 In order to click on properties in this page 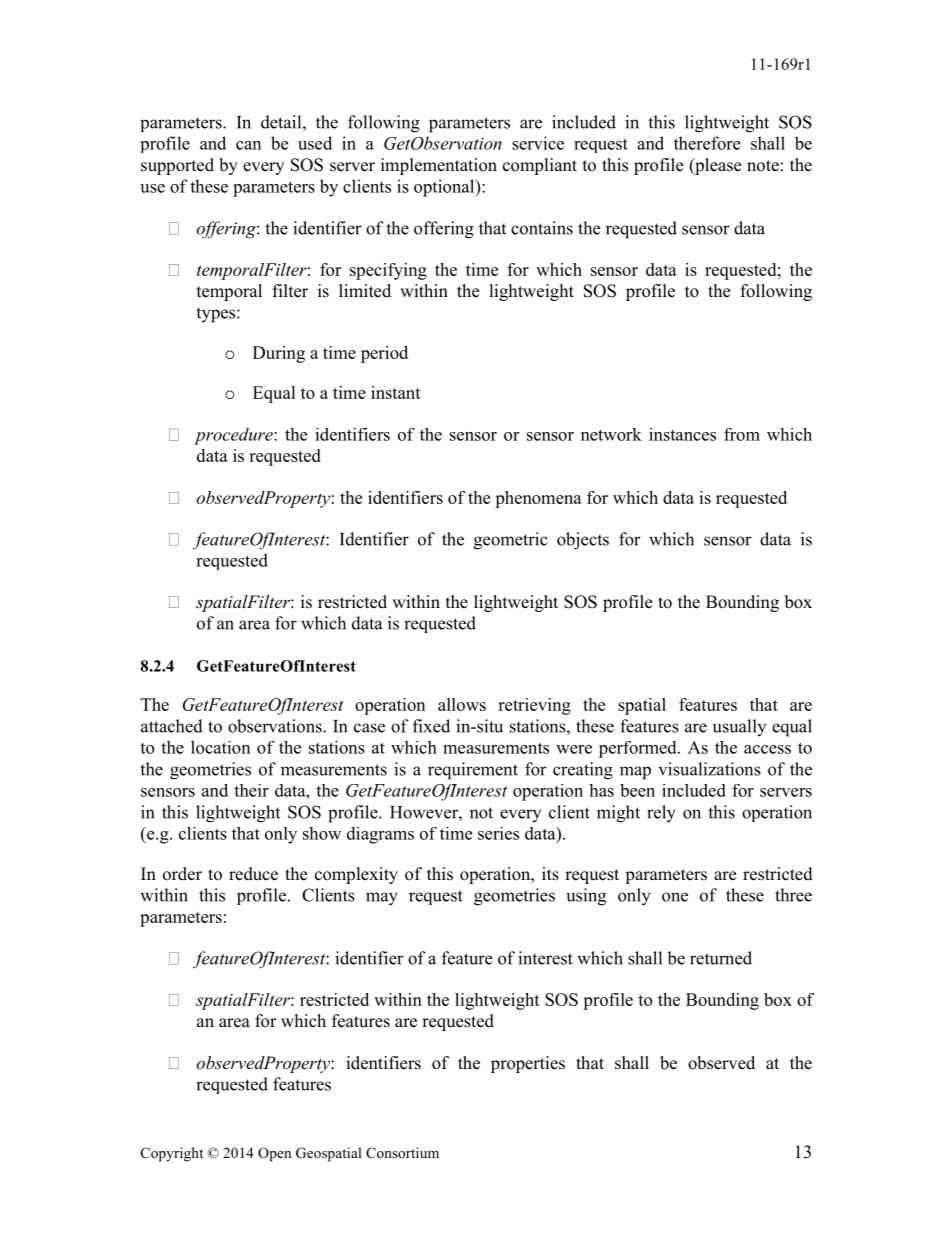, I will do `click(528, 1064)`.
